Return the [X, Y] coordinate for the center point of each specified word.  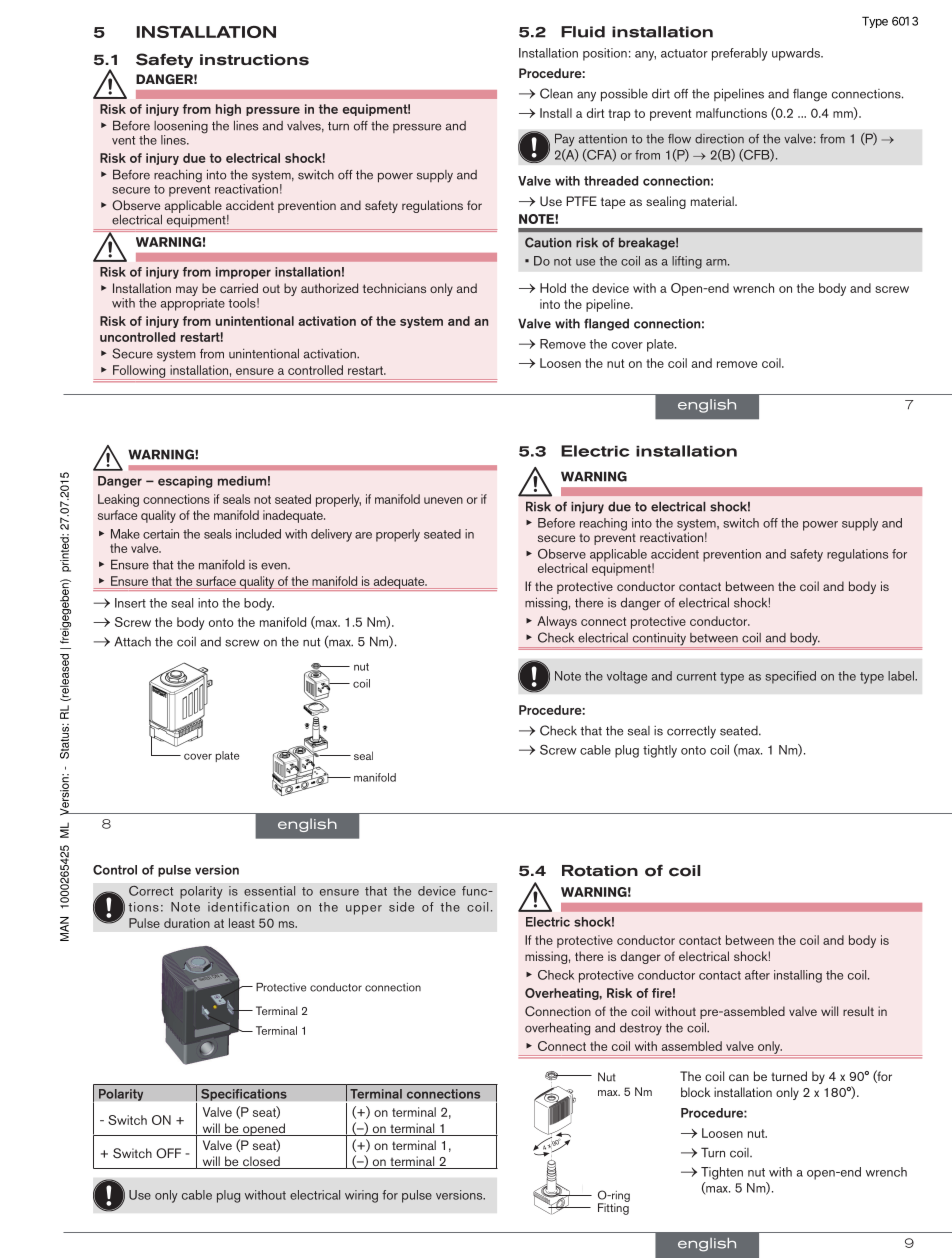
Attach [132, 641]
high [228, 110]
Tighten [722, 1173]
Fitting [613, 1208]
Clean [556, 93]
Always [557, 622]
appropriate [193, 303]
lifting [687, 262]
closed [261, 1162]
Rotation [600, 871]
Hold [553, 288]
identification [248, 907]
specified [790, 677]
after [757, 975]
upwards [797, 54]
